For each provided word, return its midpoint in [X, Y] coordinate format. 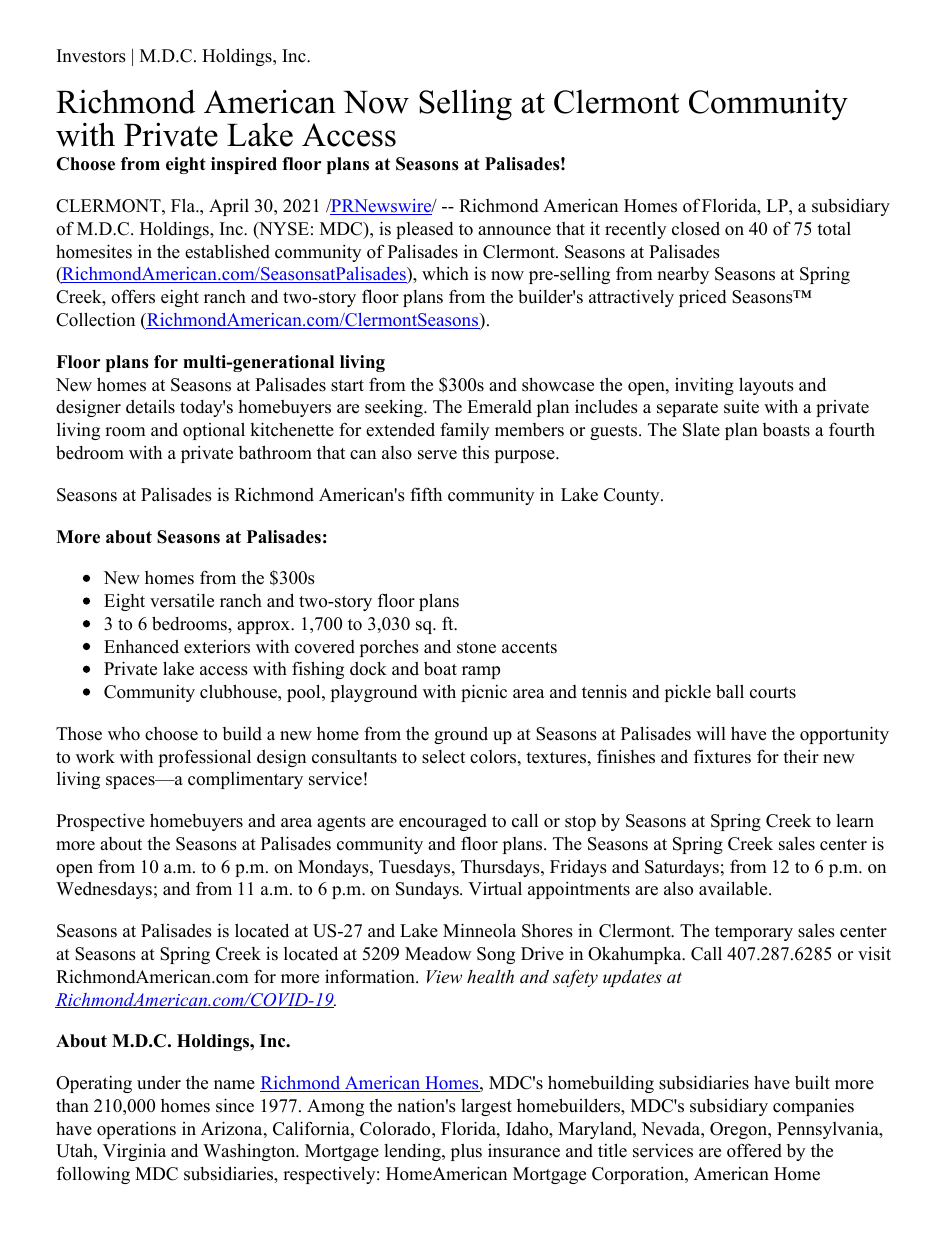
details [150, 406]
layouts [766, 386]
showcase [558, 385]
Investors [91, 56]
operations [136, 1130]
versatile [182, 600]
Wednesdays [104, 890]
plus [466, 1152]
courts [773, 693]
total [834, 229]
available [734, 888]
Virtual [495, 888]
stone [476, 648]
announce [514, 231]
